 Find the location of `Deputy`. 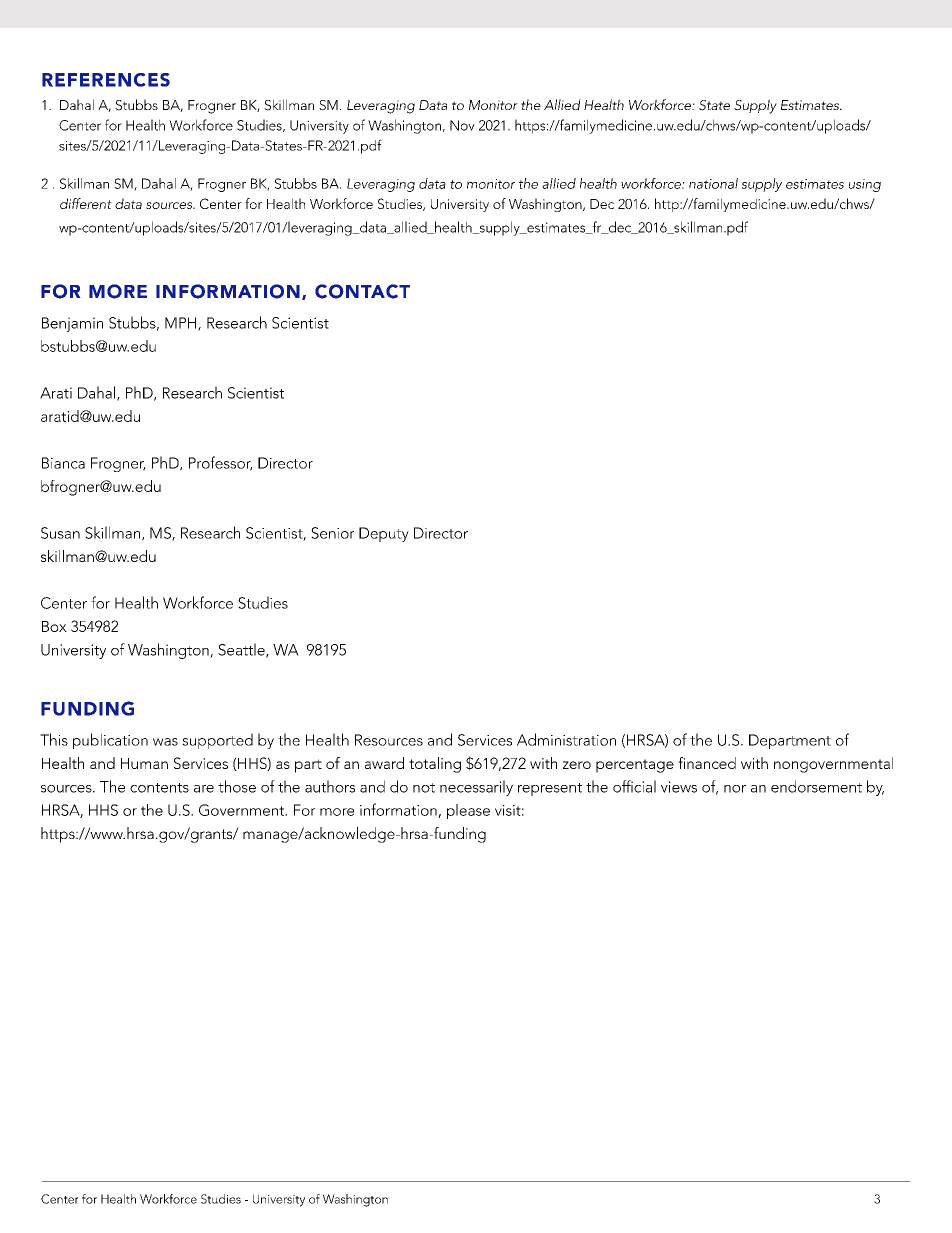

Deputy is located at coordinates (384, 534).
